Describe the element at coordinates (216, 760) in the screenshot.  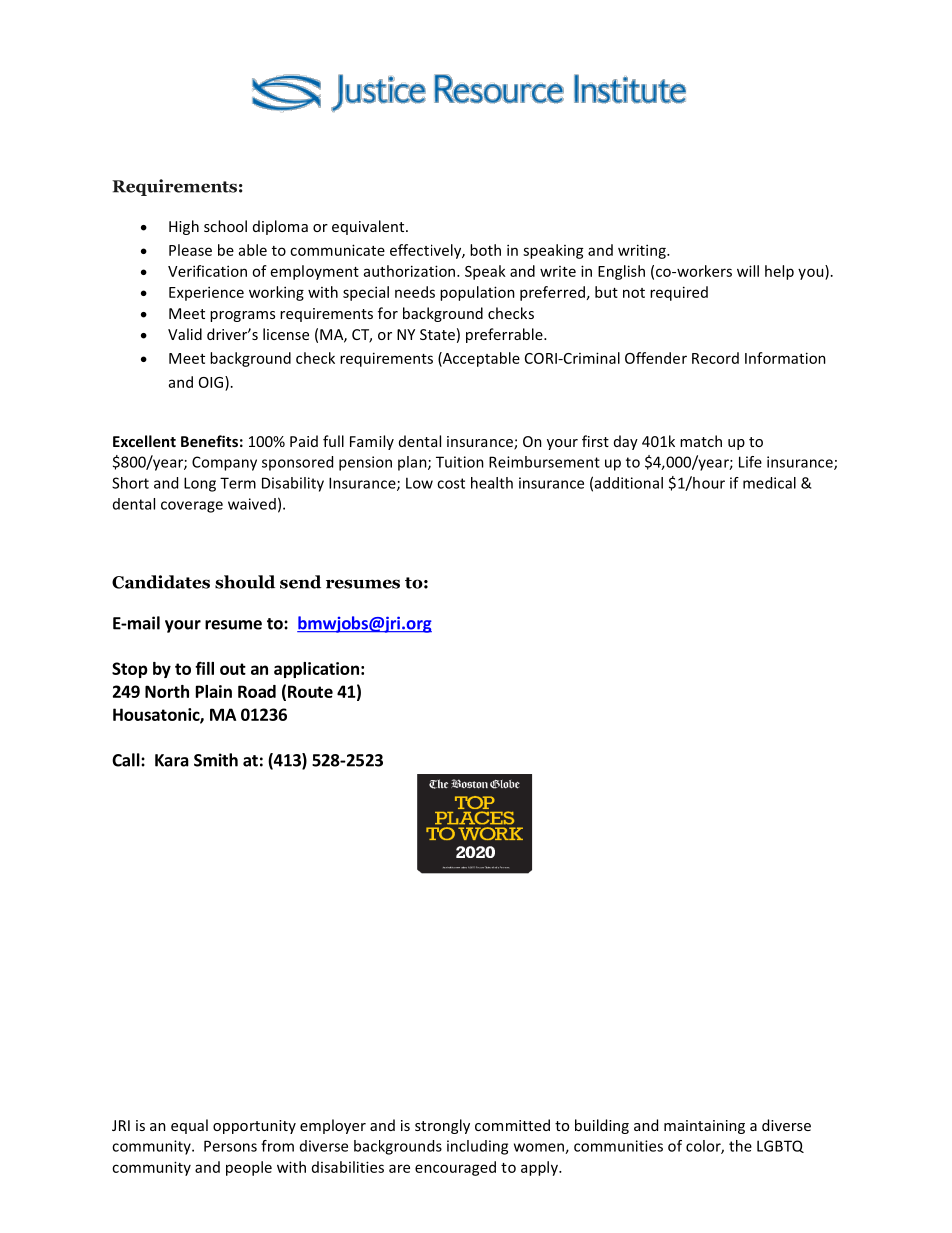
I see `Smith` at that location.
